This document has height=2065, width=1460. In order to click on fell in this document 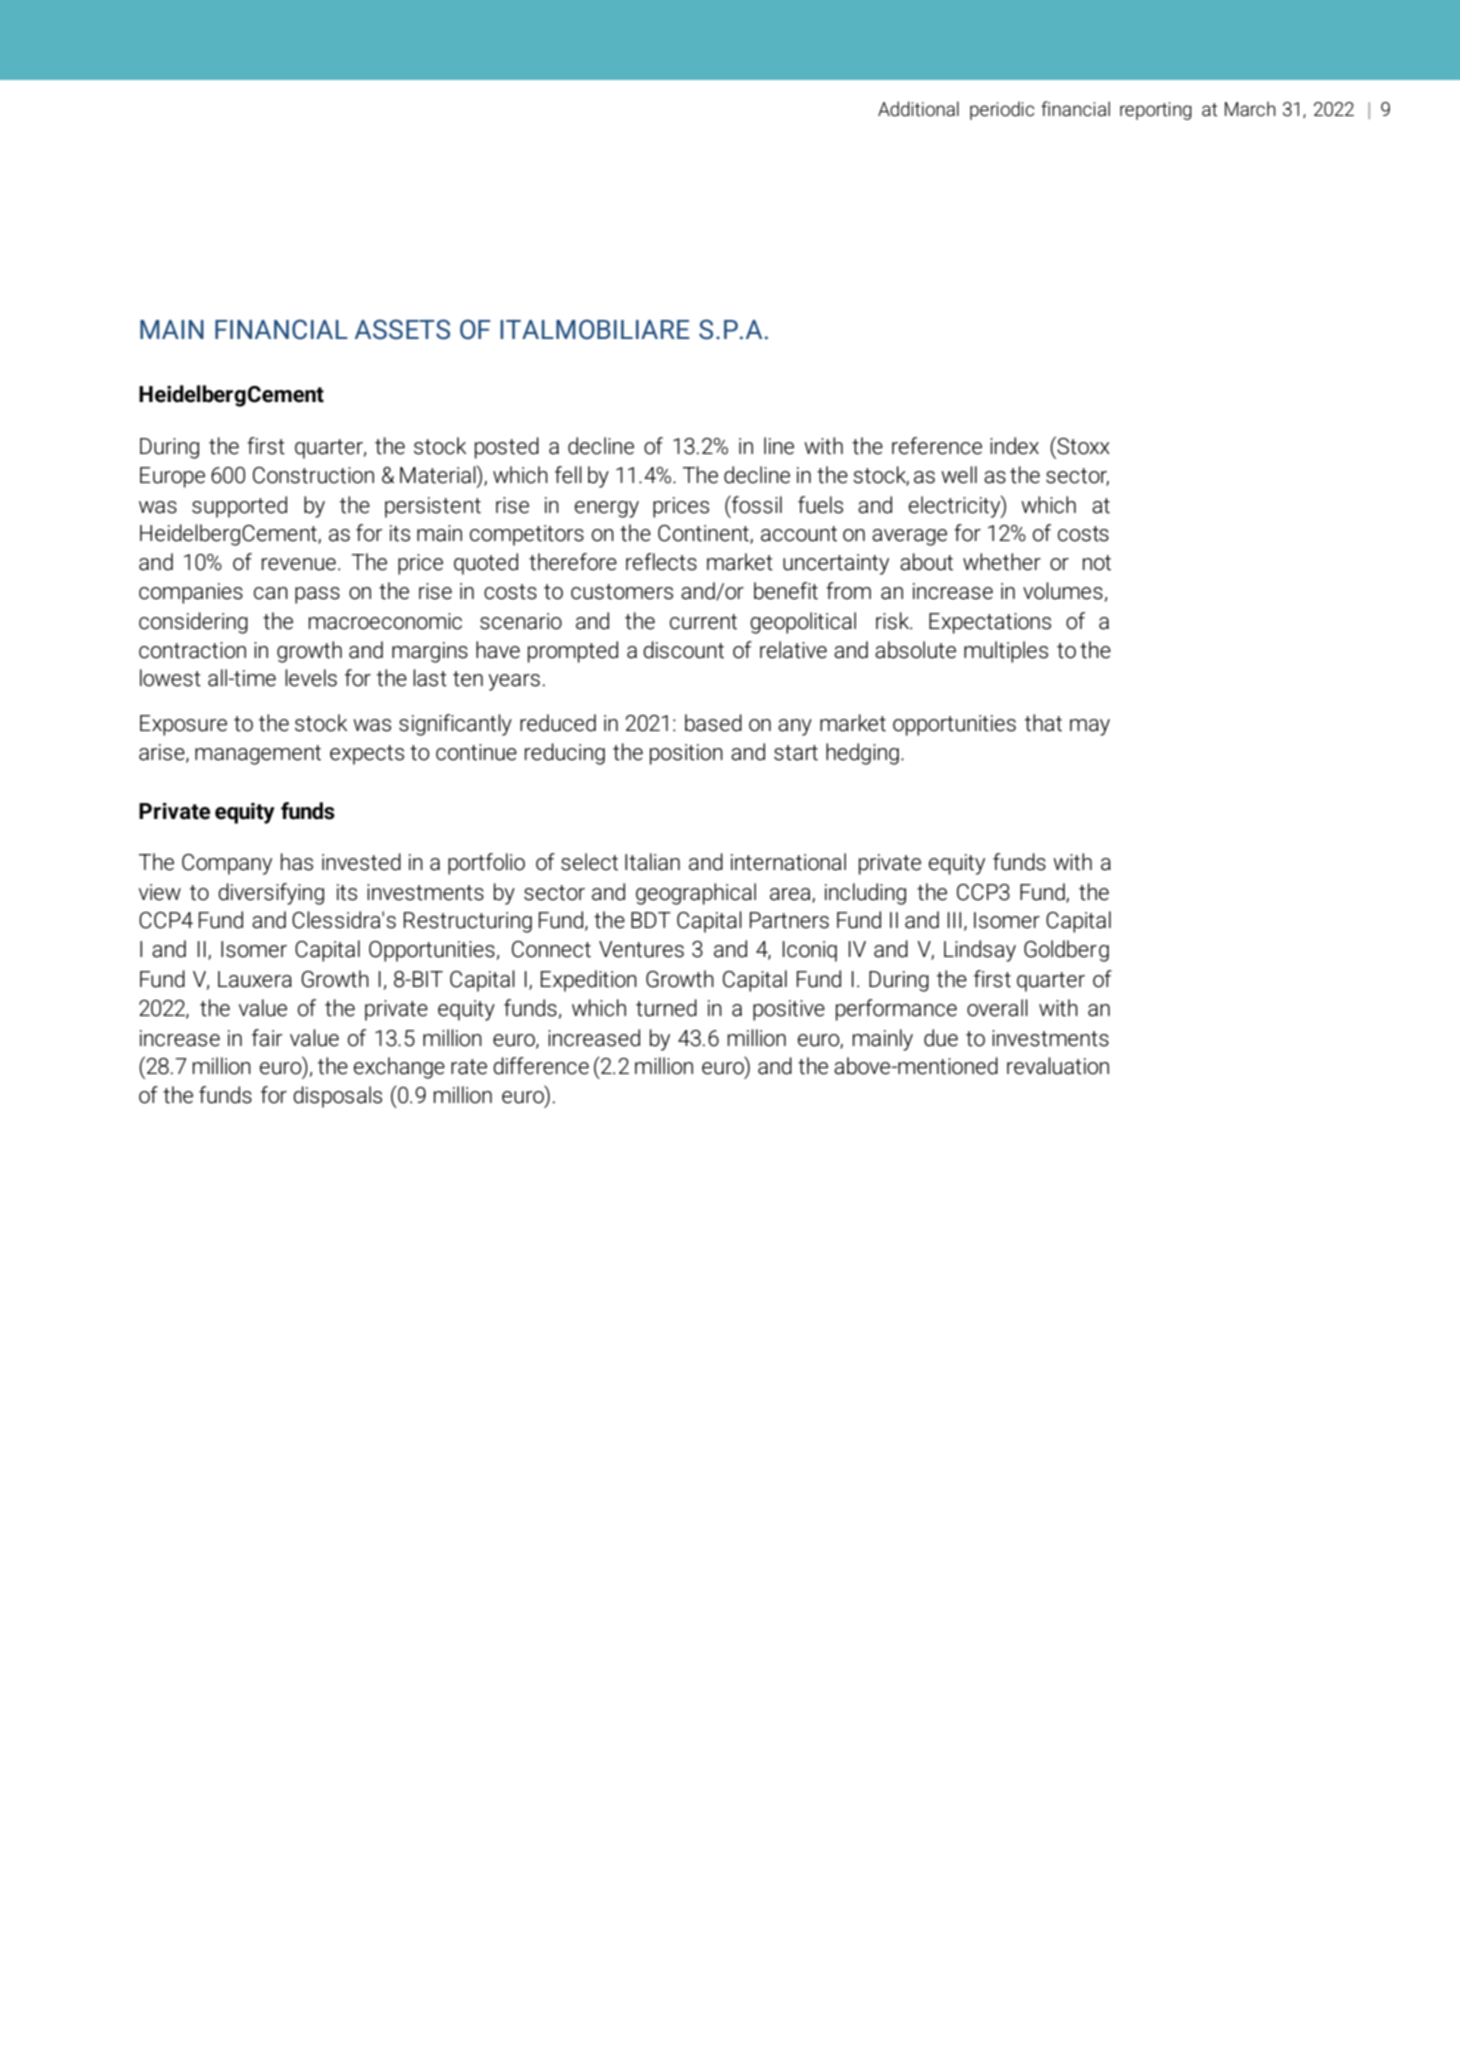, I will do `click(568, 475)`.
